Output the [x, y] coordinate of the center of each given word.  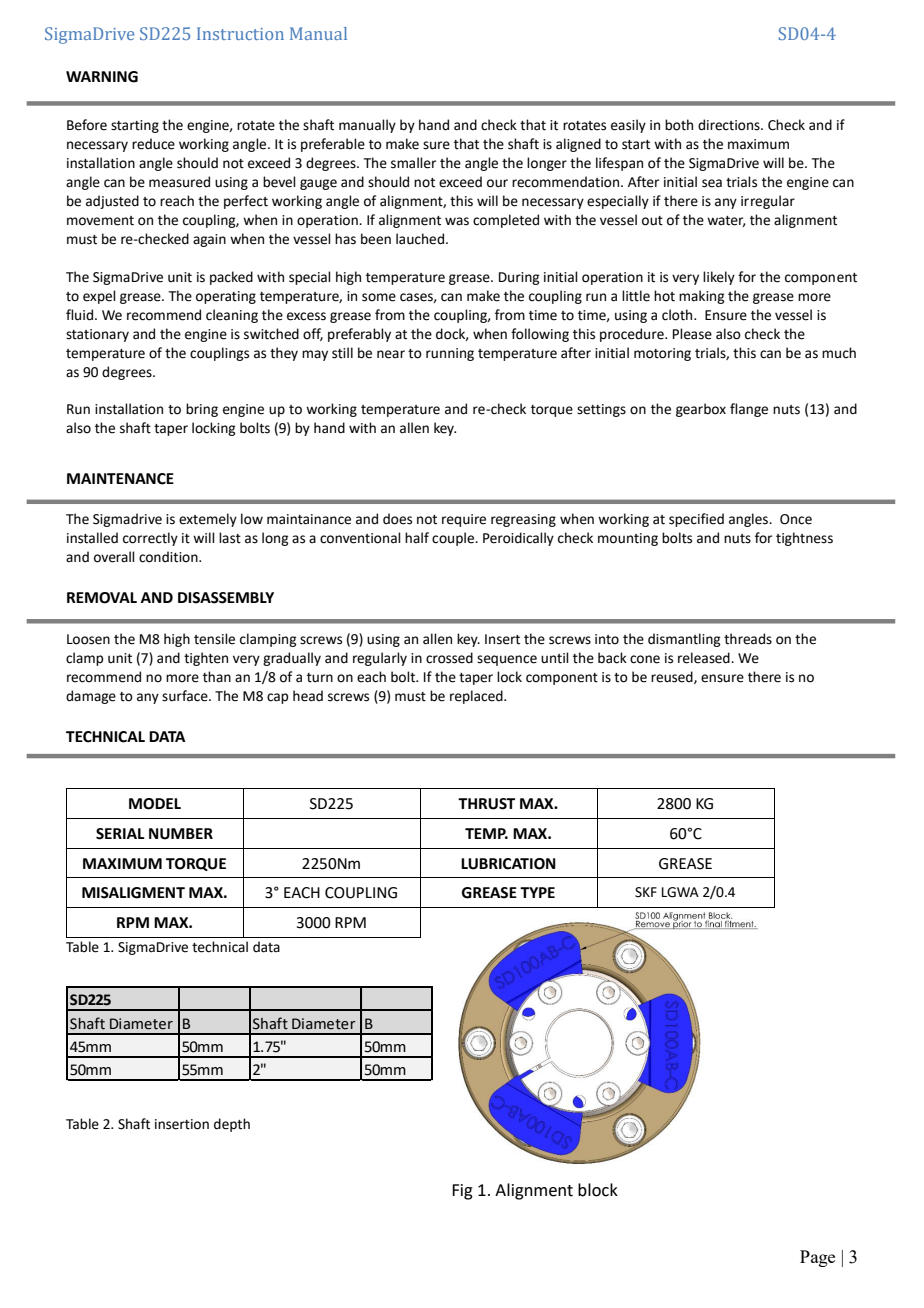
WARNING [102, 77]
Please [692, 334]
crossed [449, 658]
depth [232, 1125]
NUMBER [181, 834]
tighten [206, 659]
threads [748, 639]
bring [202, 410]
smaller [413, 163]
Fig [462, 1192]
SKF [646, 892]
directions [730, 125]
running [450, 354]
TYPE [537, 892]
